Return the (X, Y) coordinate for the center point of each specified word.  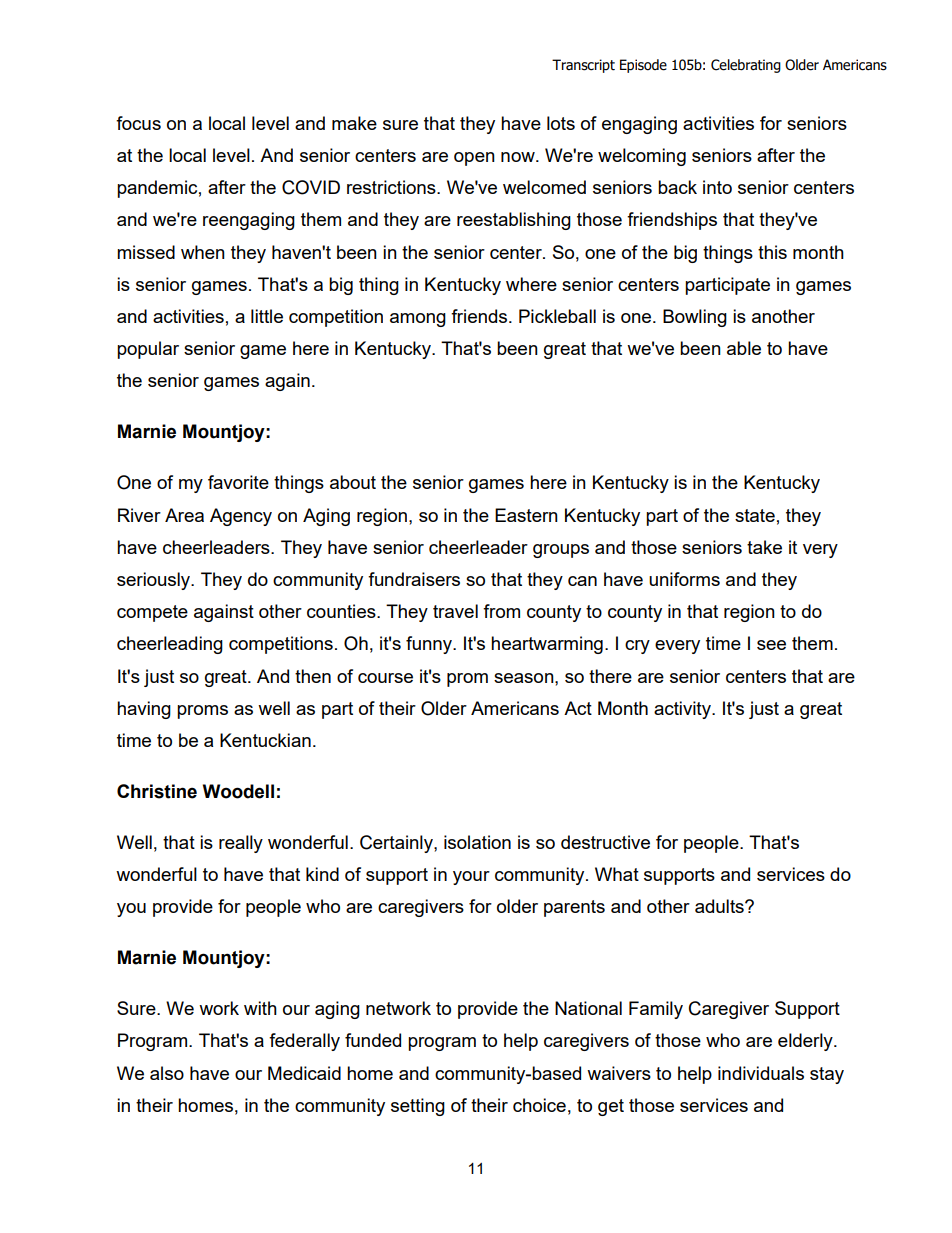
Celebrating (746, 66)
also (167, 1073)
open (474, 159)
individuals (761, 1073)
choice (539, 1105)
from (501, 611)
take (764, 547)
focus (138, 123)
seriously (155, 581)
